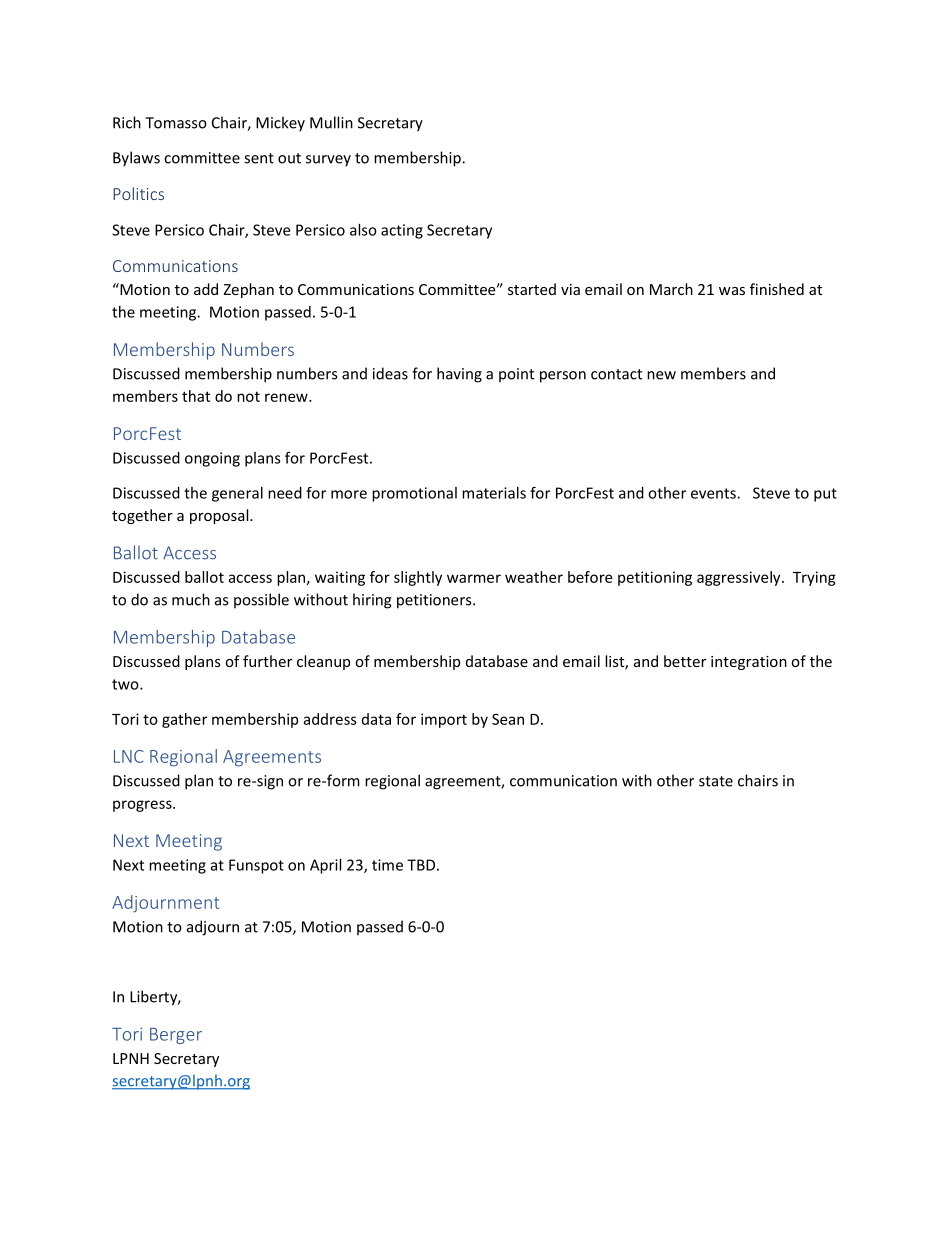 This screenshot has width=952, height=1233. What do you see at coordinates (402, 231) in the screenshot?
I see `acting` at bounding box center [402, 231].
